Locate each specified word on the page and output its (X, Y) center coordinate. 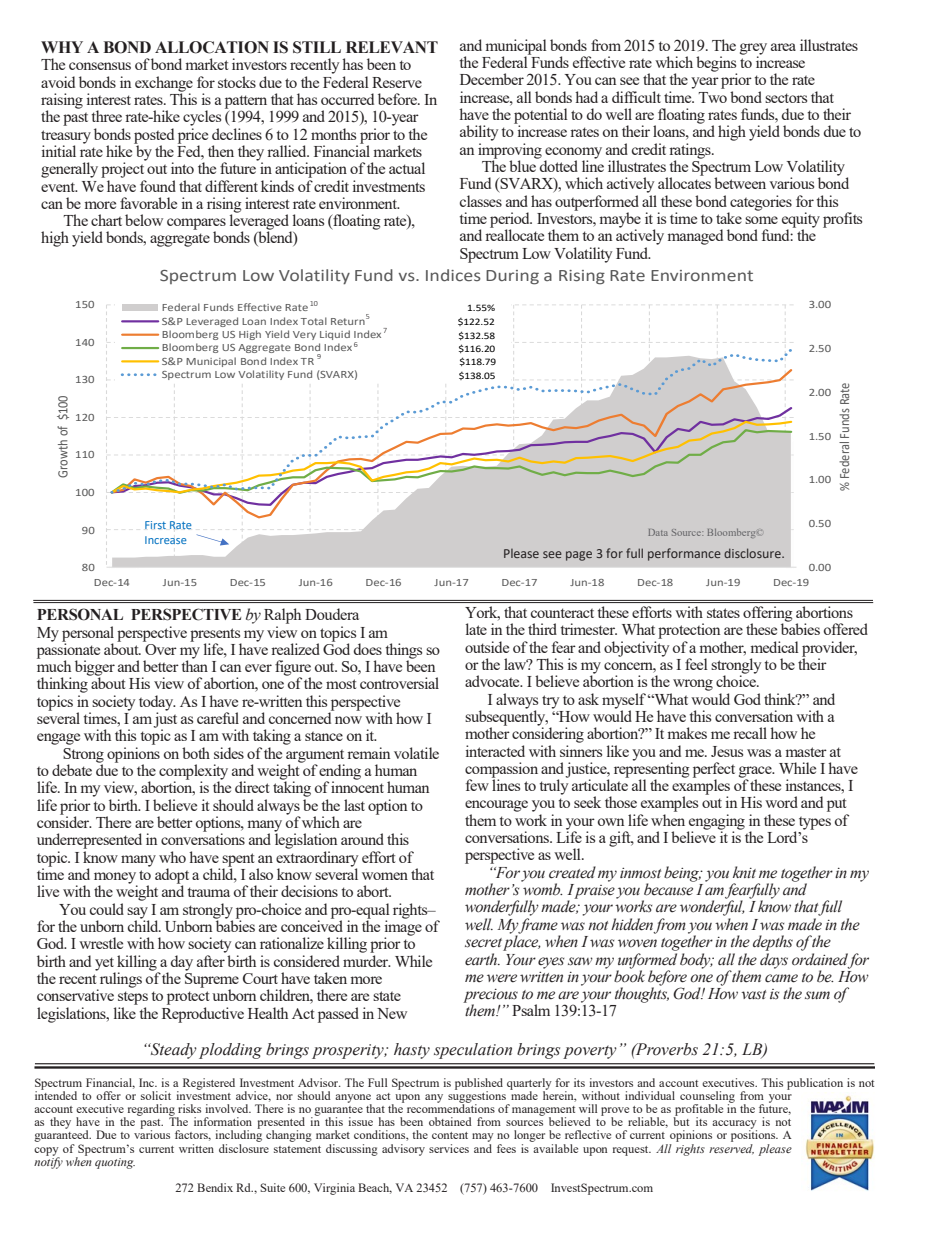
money (115, 879)
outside (487, 647)
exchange (164, 85)
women (385, 876)
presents (215, 635)
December (492, 79)
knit (744, 872)
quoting (115, 1163)
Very (304, 335)
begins (716, 65)
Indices (453, 275)
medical (775, 647)
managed (695, 237)
